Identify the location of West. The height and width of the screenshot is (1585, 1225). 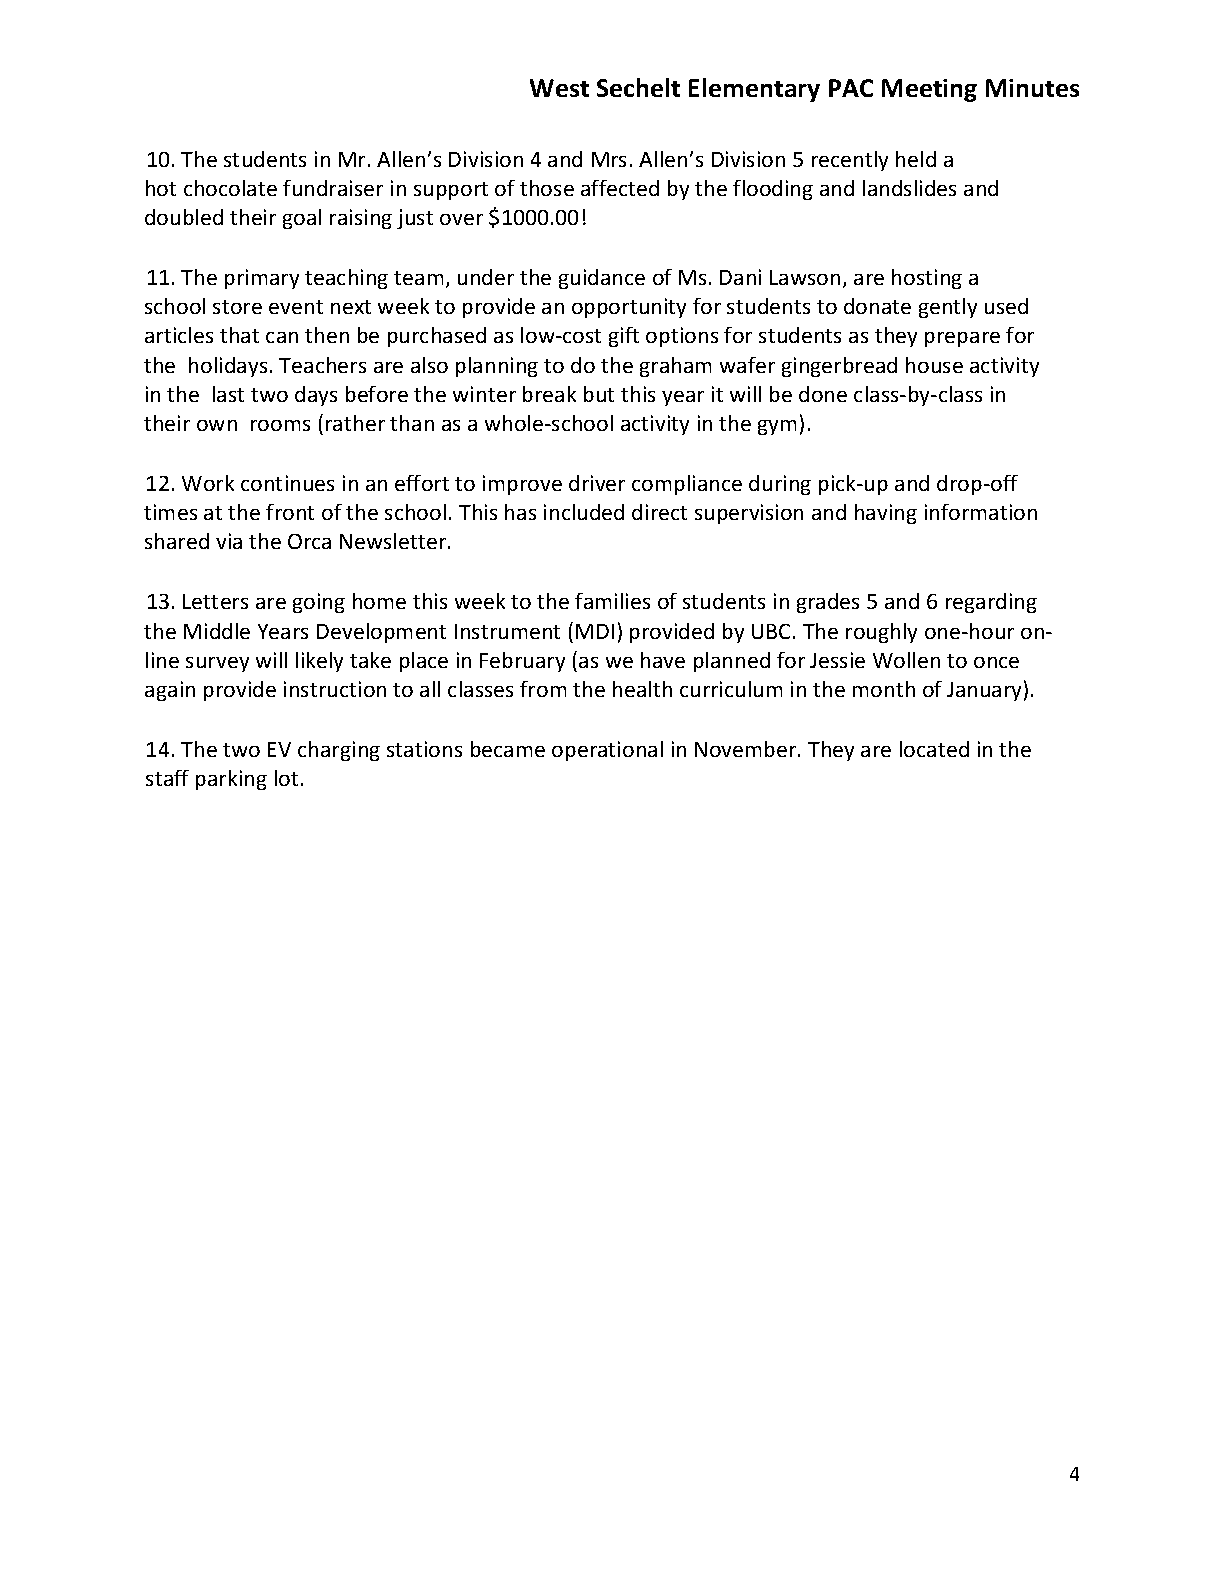
(559, 88).
